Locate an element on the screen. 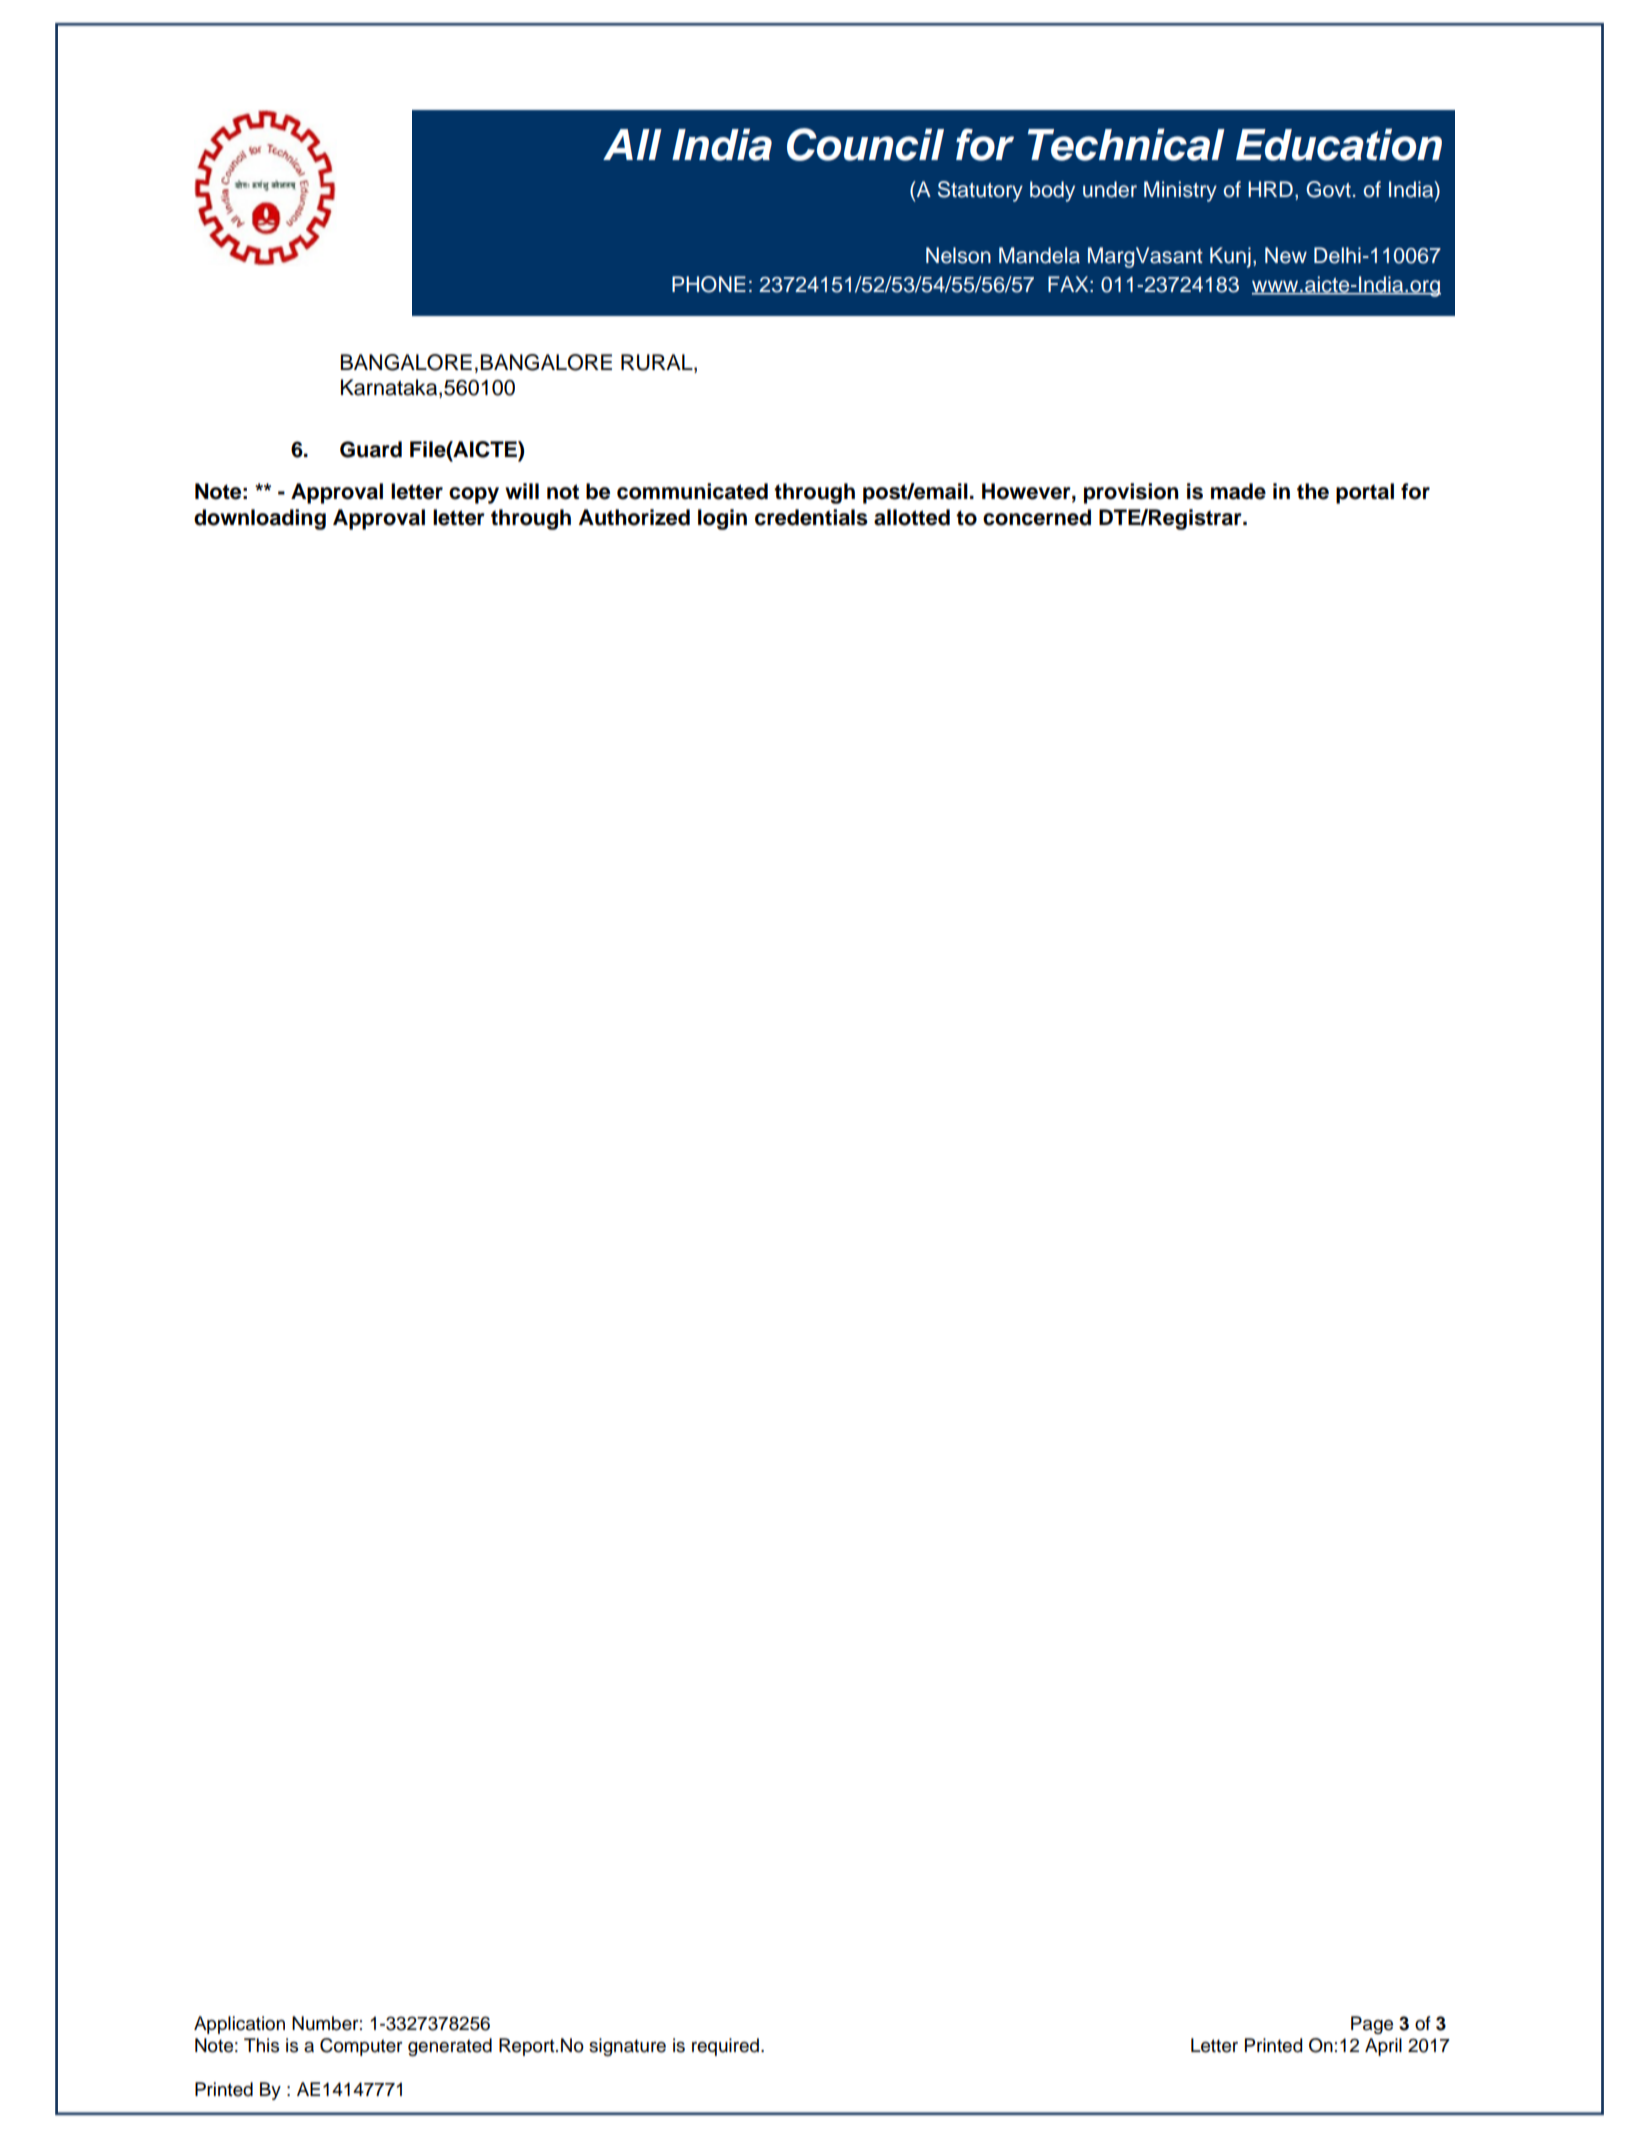  Page is located at coordinates (1372, 2025).
